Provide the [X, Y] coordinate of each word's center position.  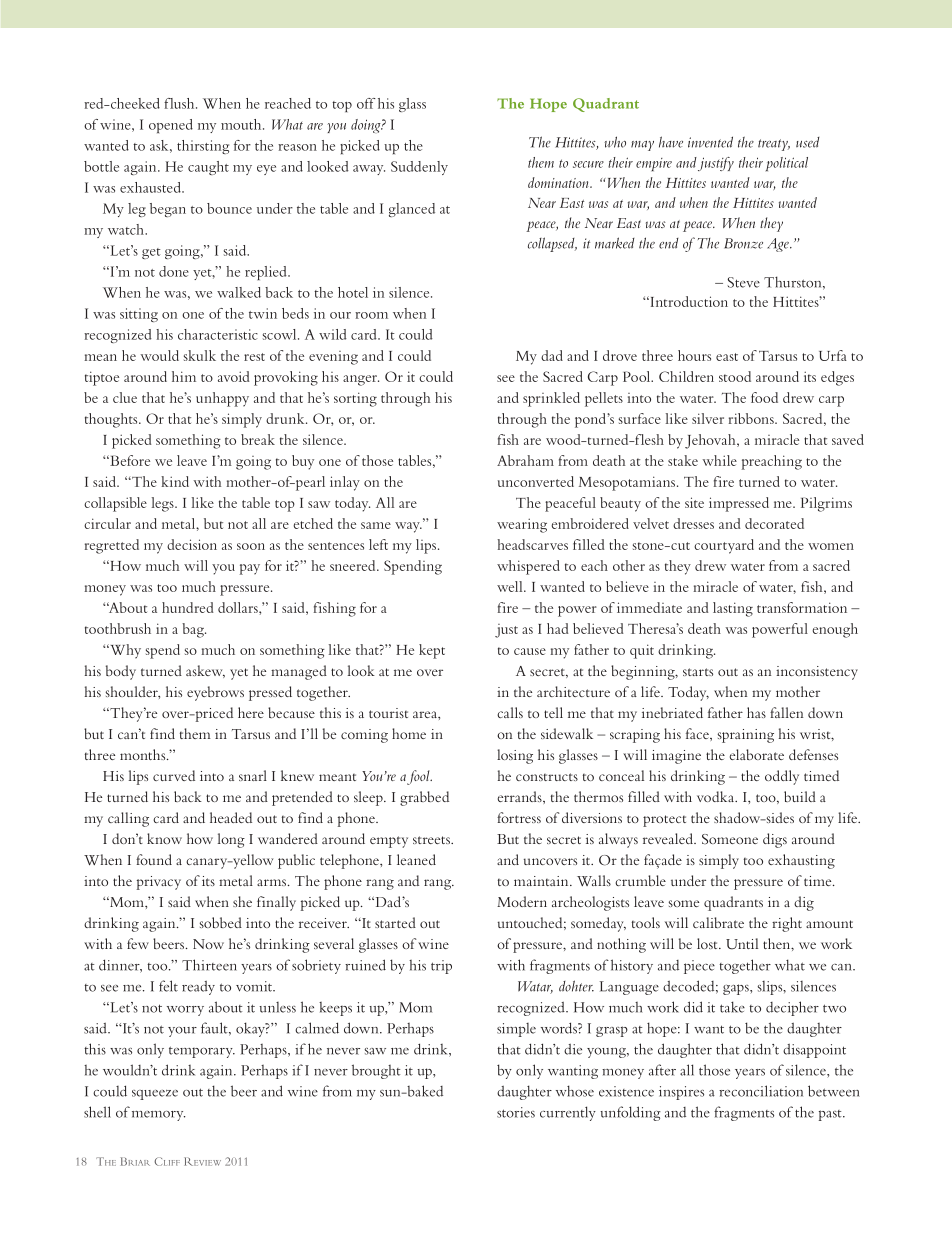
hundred [188, 607]
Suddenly [419, 168]
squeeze [155, 1095]
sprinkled [551, 399]
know [164, 838]
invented [710, 142]
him [184, 376]
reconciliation [761, 1091]
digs [775, 840]
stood [735, 376]
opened [171, 126]
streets [432, 840]
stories [516, 1112]
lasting [733, 609]
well [511, 586]
